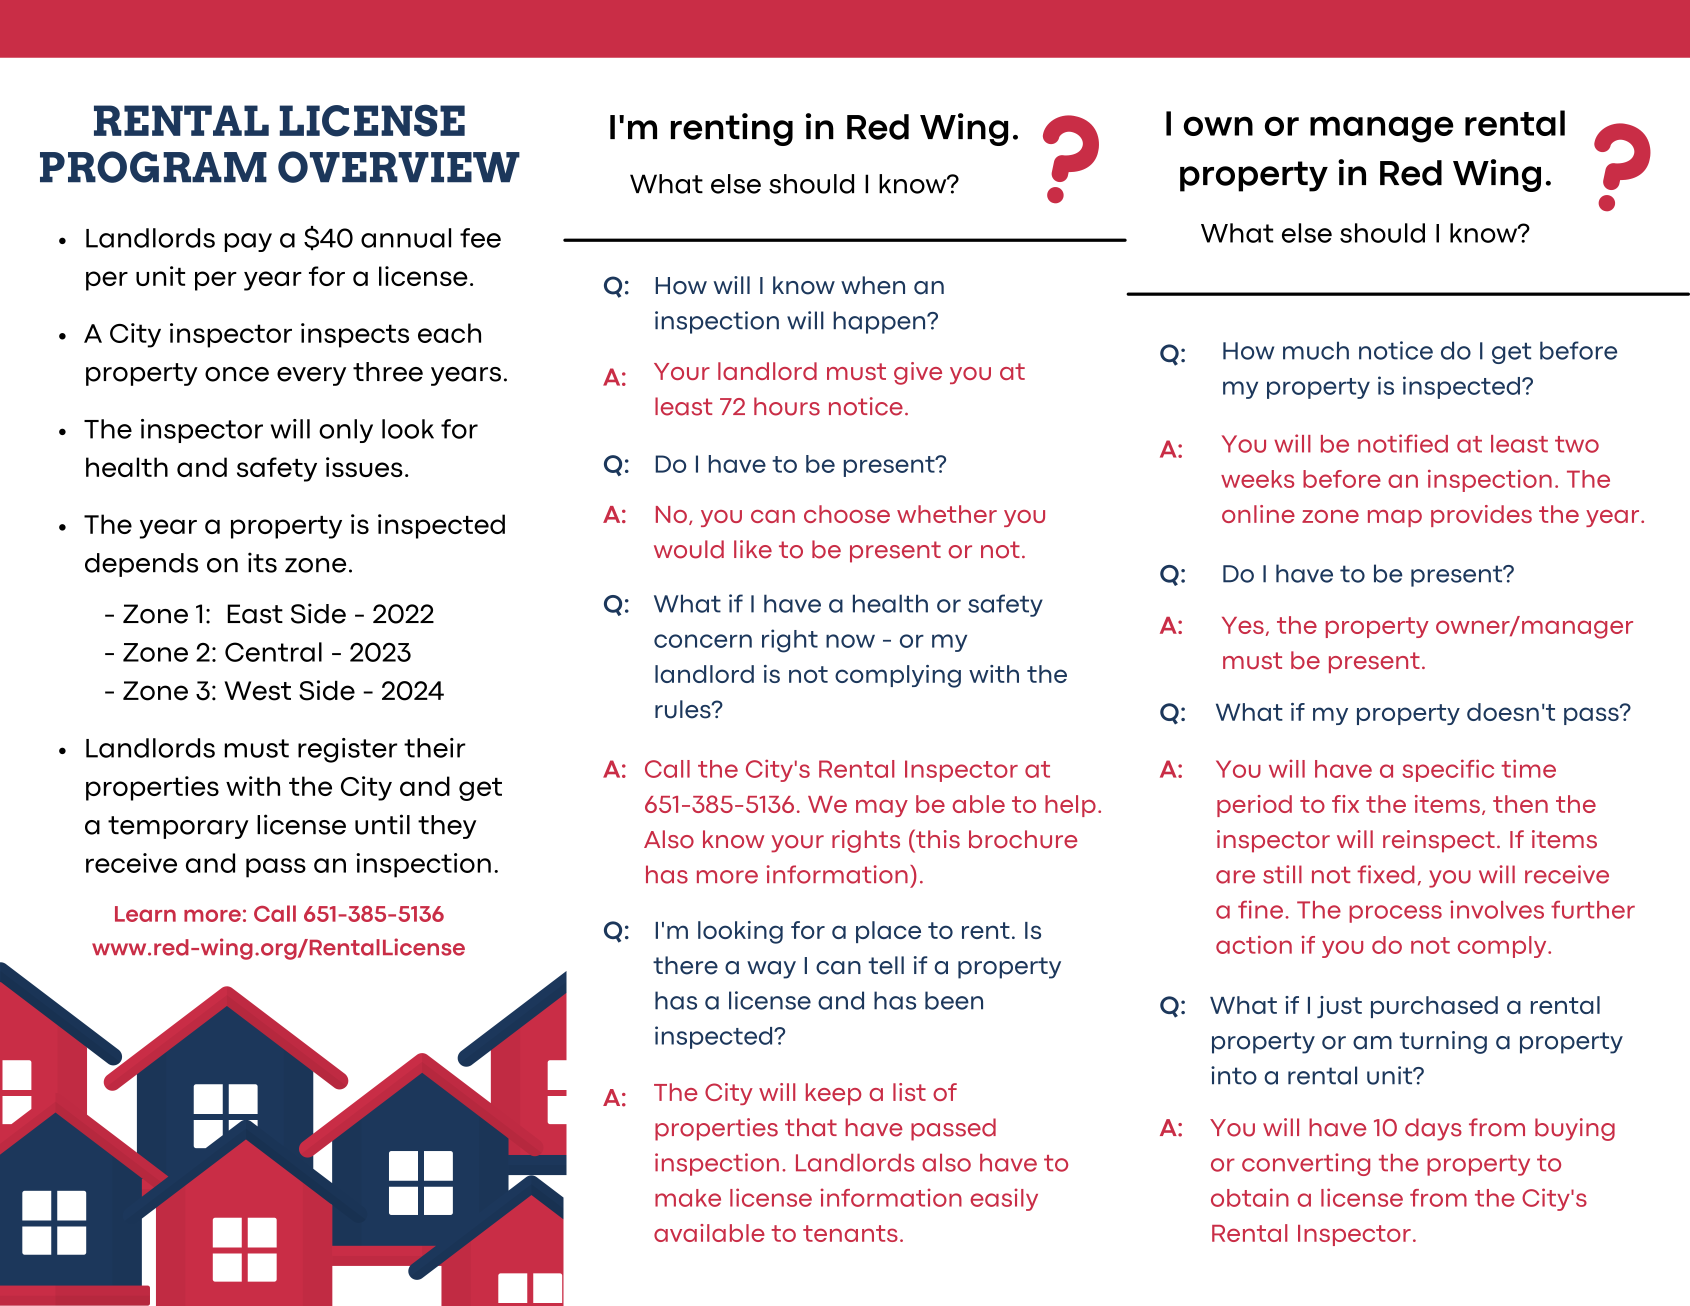 The height and width of the image is (1306, 1690). What do you see at coordinates (399, 167) in the image?
I see `OVERVIEW` at bounding box center [399, 167].
